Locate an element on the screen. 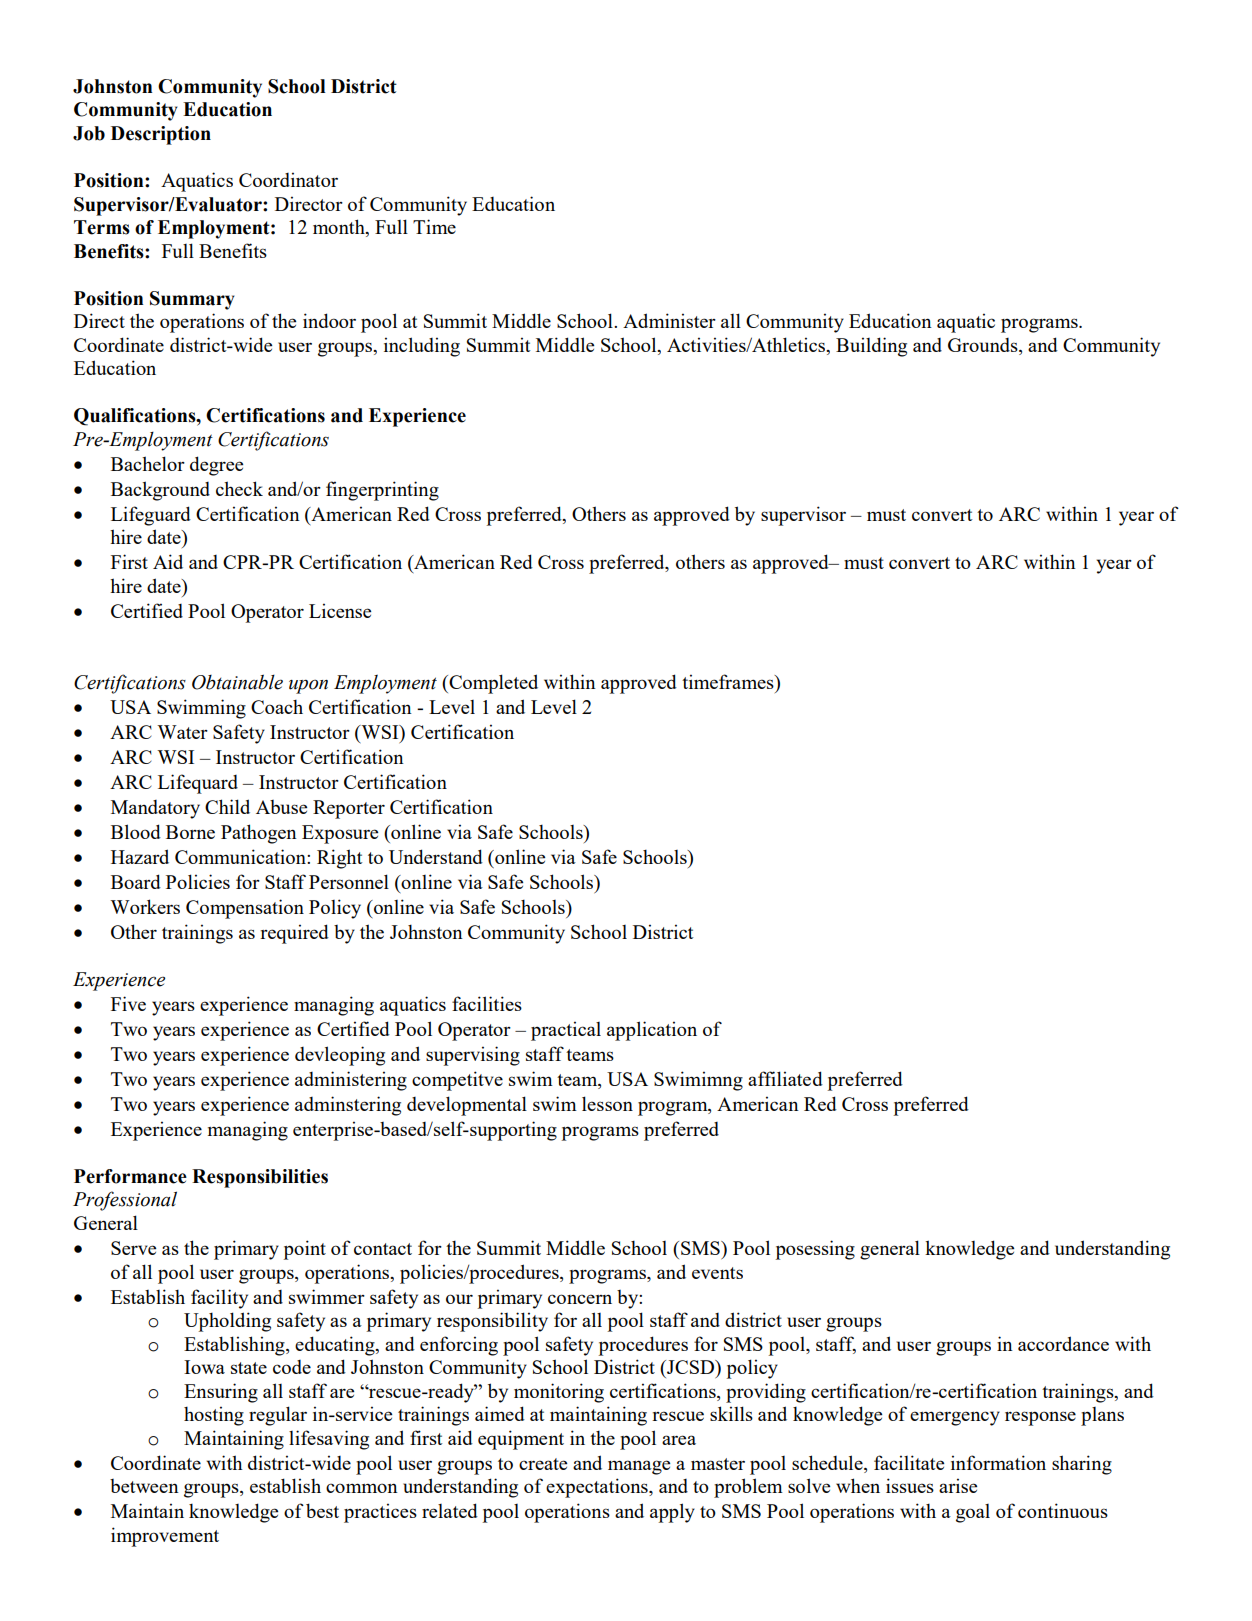 Image resolution: width=1252 pixels, height=1621 pixels. Obtainable is located at coordinates (237, 682).
